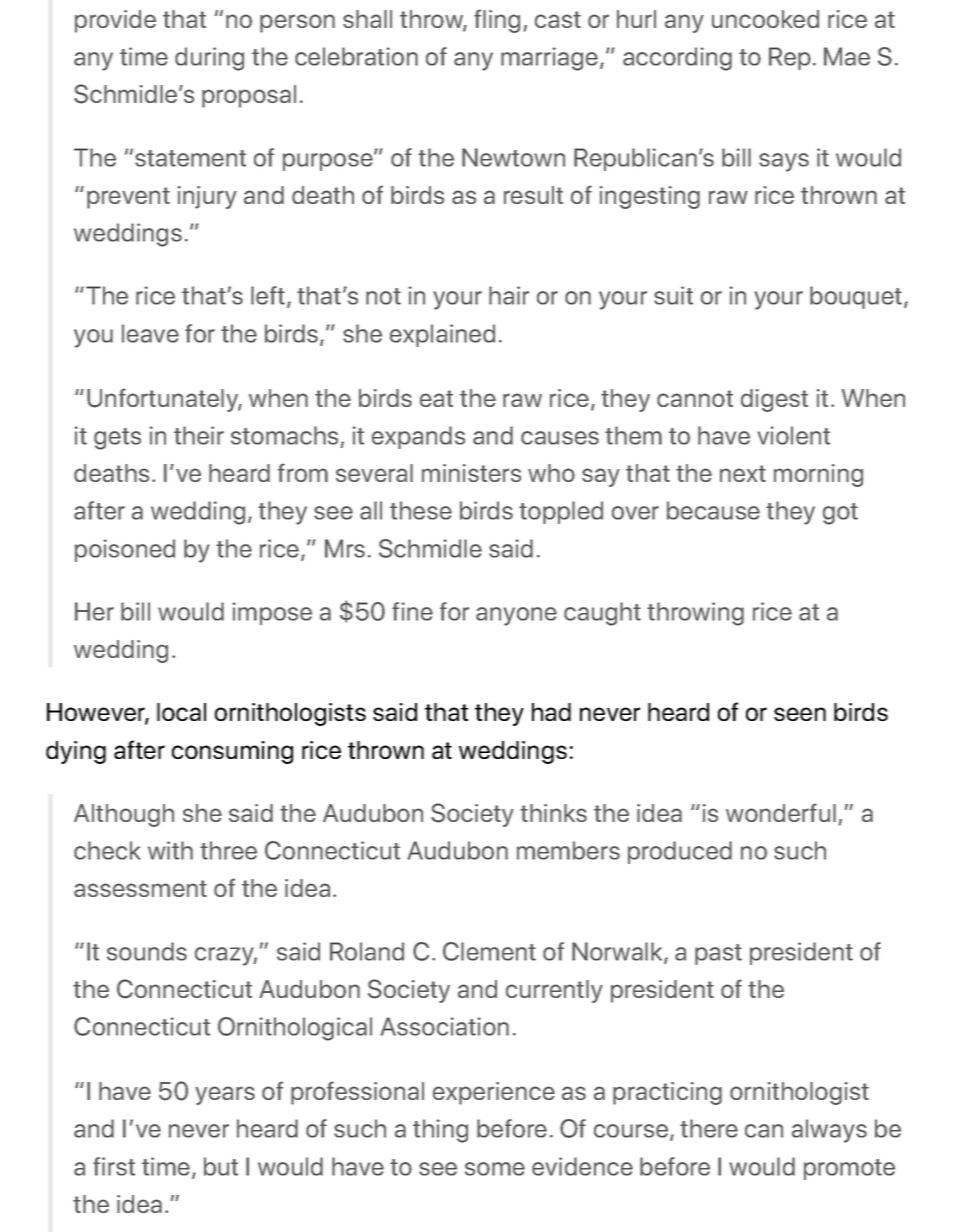 The width and height of the screenshot is (967, 1232). What do you see at coordinates (489, 951) in the screenshot?
I see `Clement` at bounding box center [489, 951].
